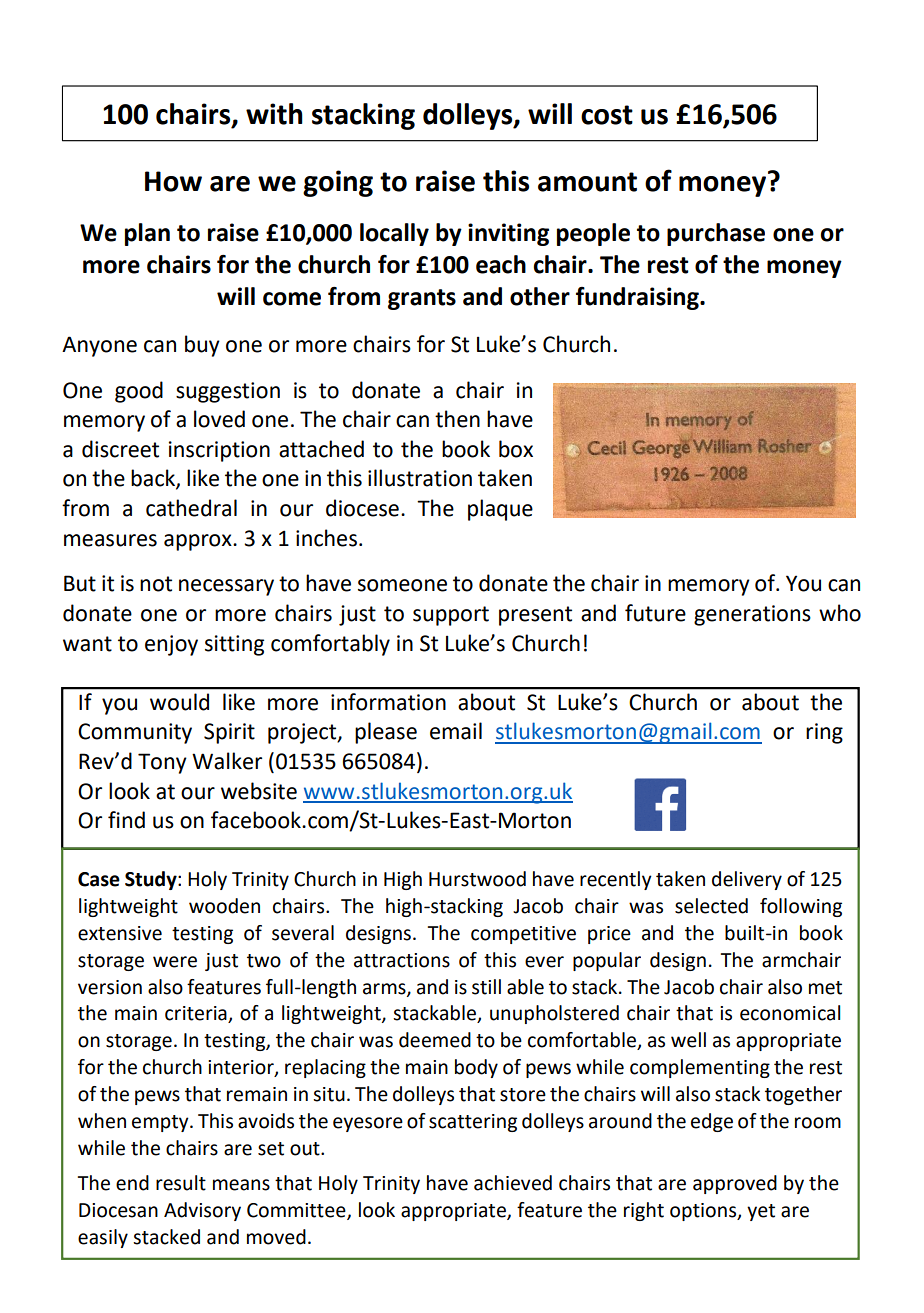  What do you see at coordinates (752, 615) in the screenshot?
I see `generations` at bounding box center [752, 615].
